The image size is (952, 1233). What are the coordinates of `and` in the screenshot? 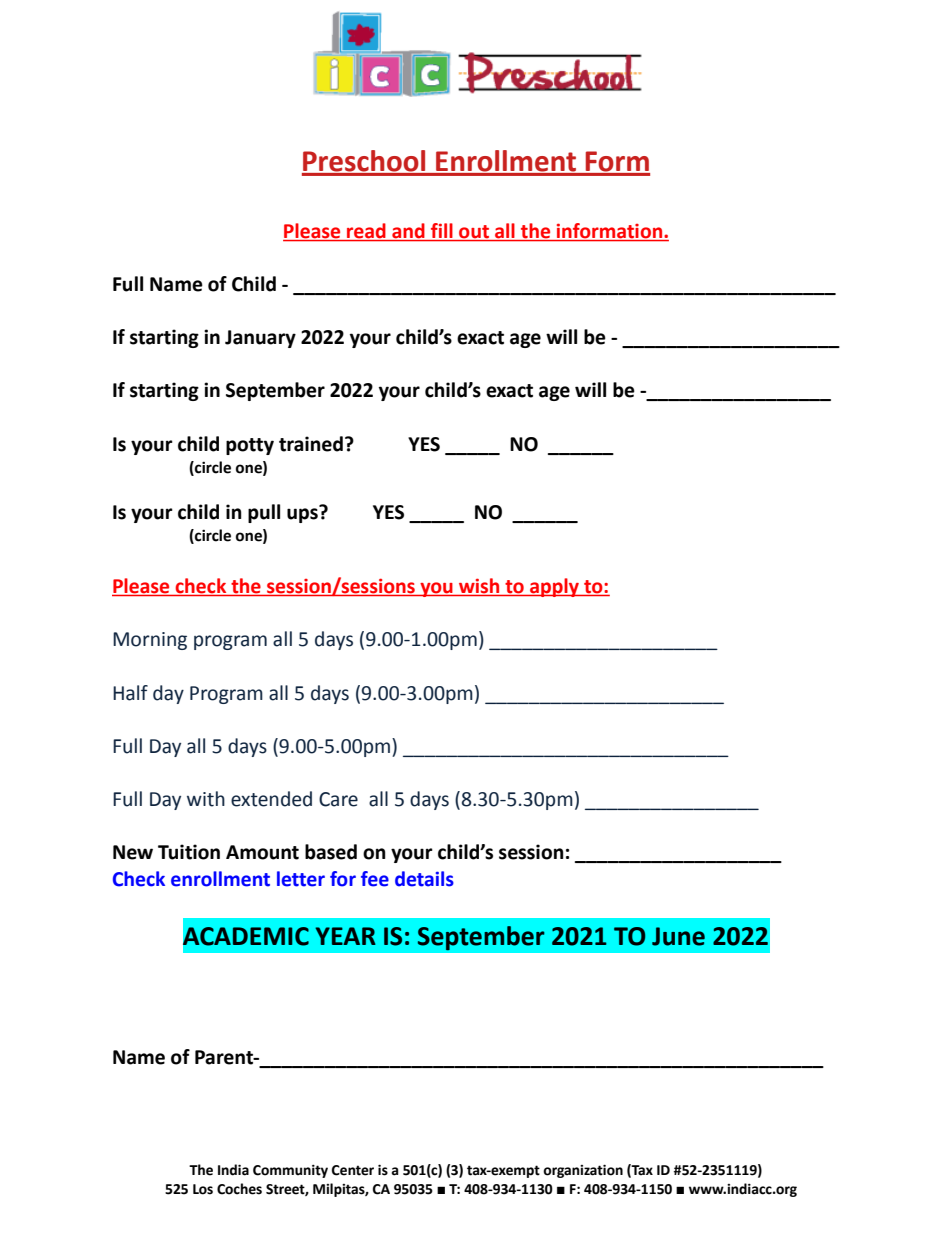 It's located at (408, 232).
